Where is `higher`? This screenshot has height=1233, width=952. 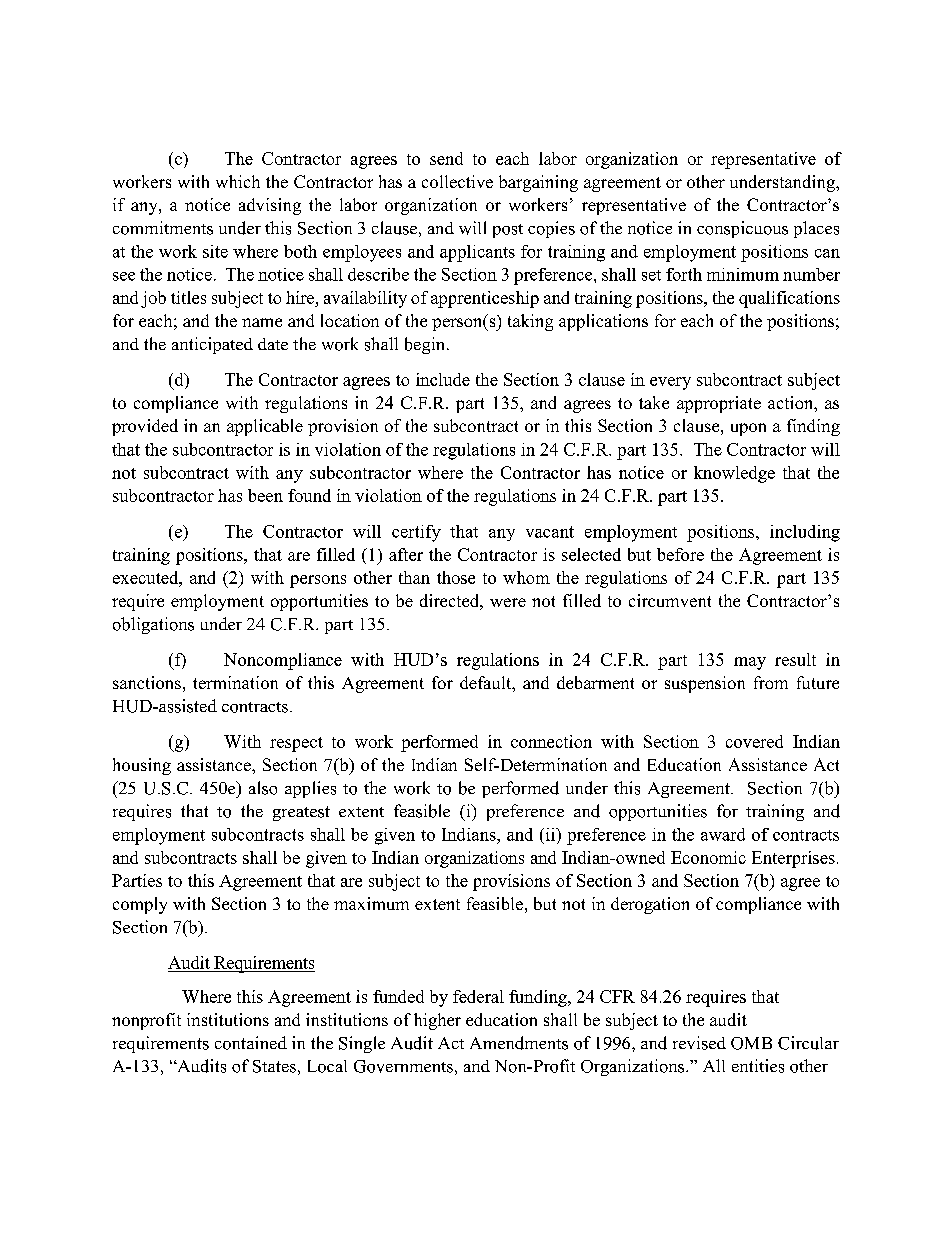
higher is located at coordinates (437, 1021).
